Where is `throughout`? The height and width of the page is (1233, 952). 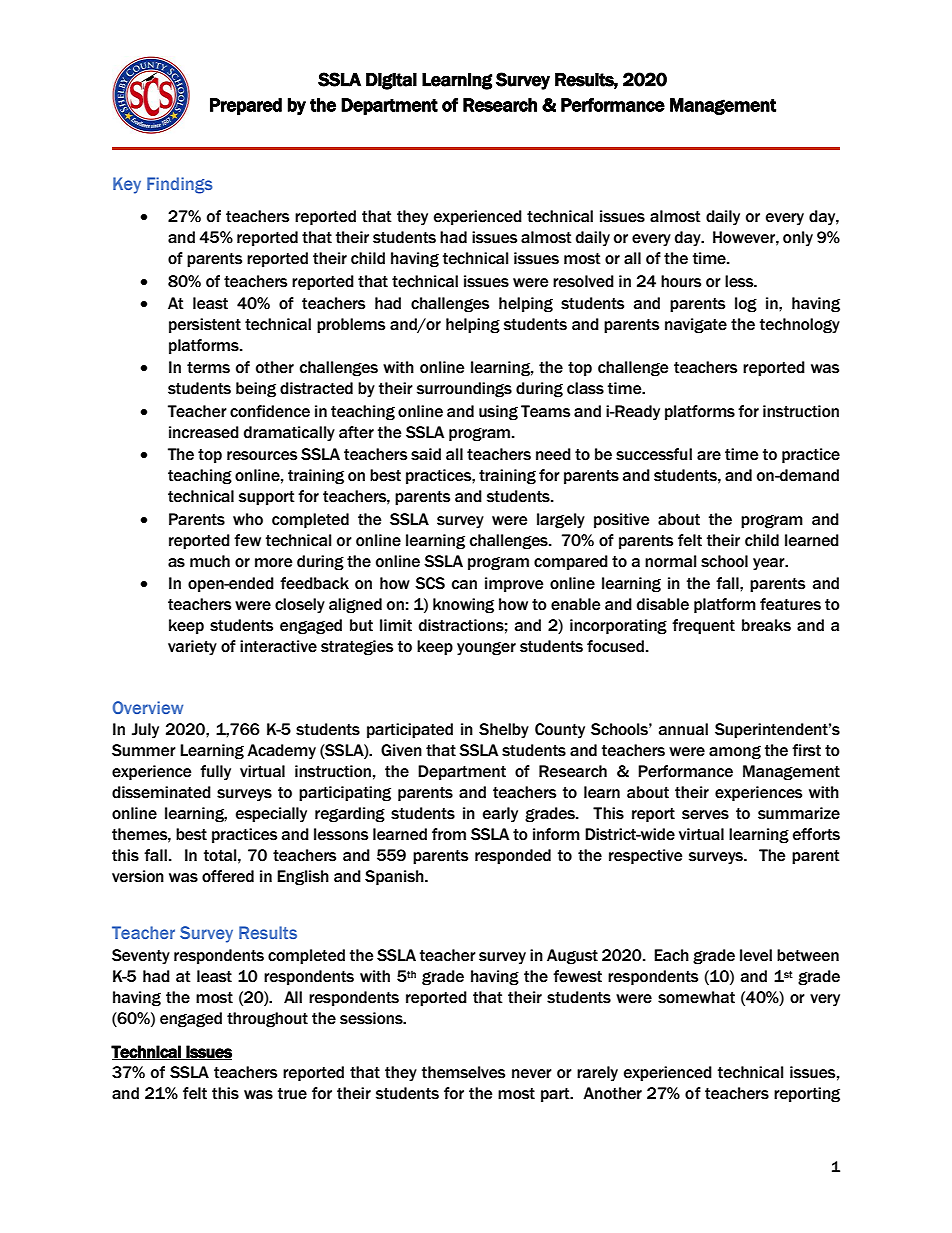
throughout is located at coordinates (267, 1020).
